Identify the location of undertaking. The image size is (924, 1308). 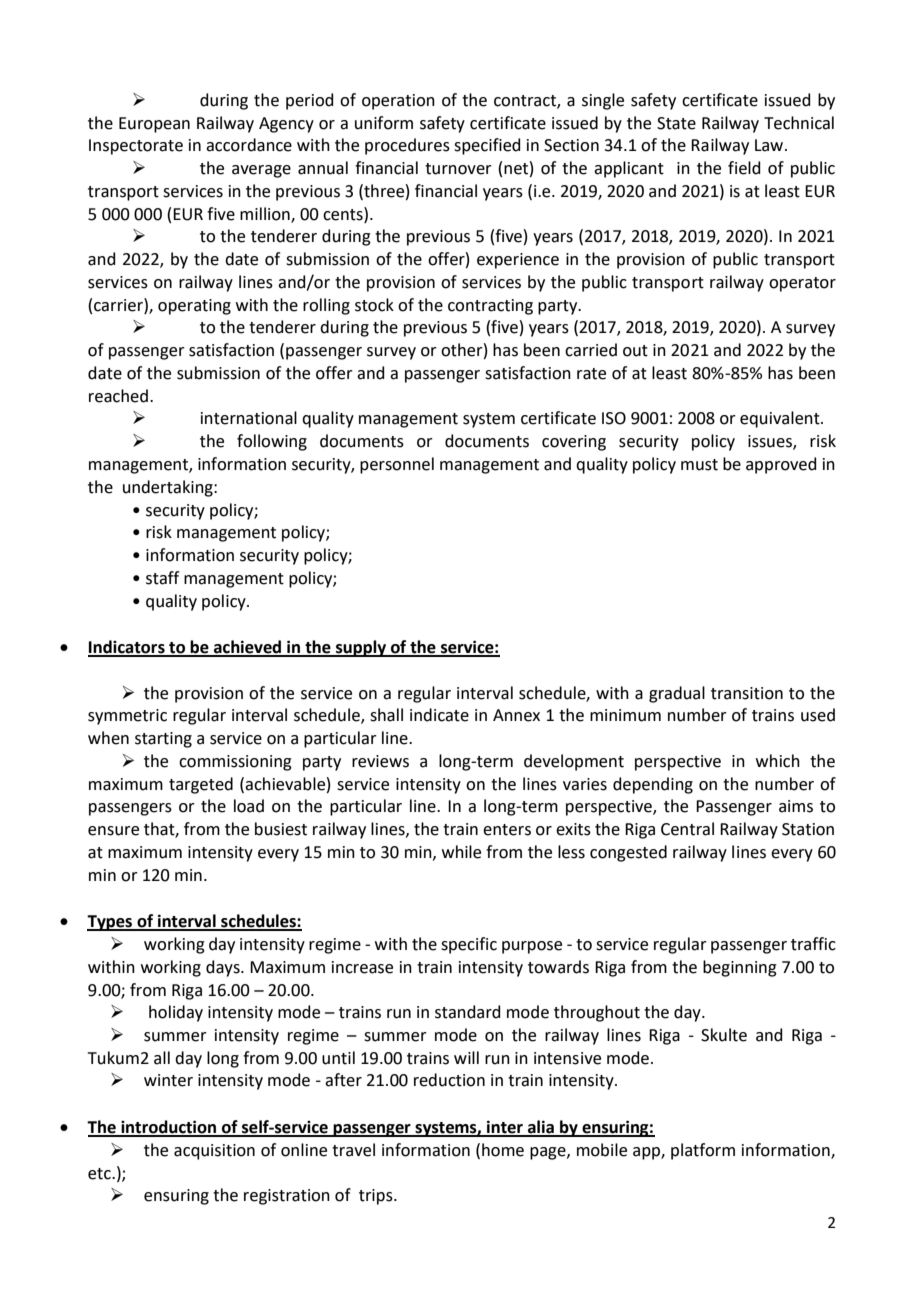
(169, 488).
